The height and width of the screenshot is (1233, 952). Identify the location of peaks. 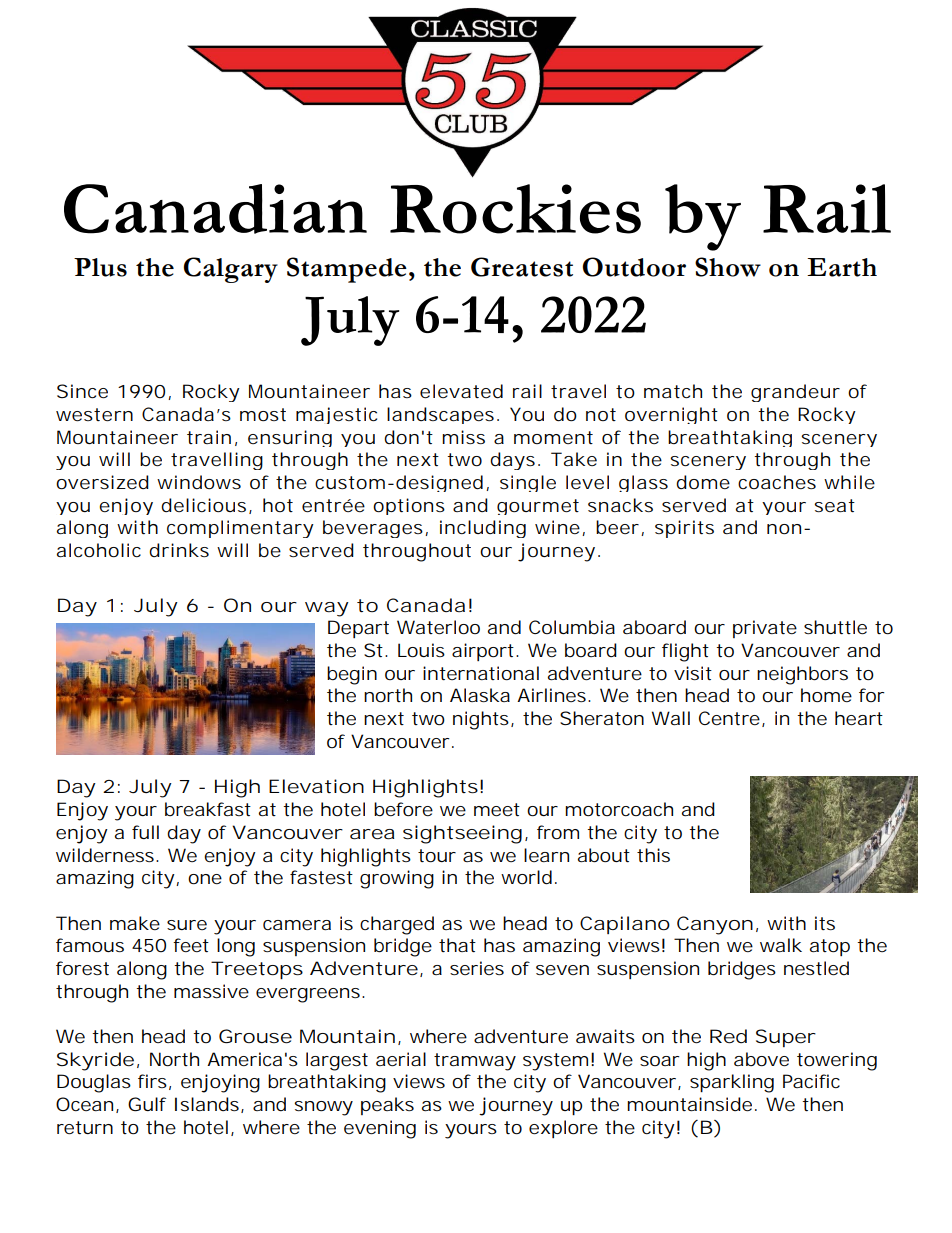
(387, 1106).
